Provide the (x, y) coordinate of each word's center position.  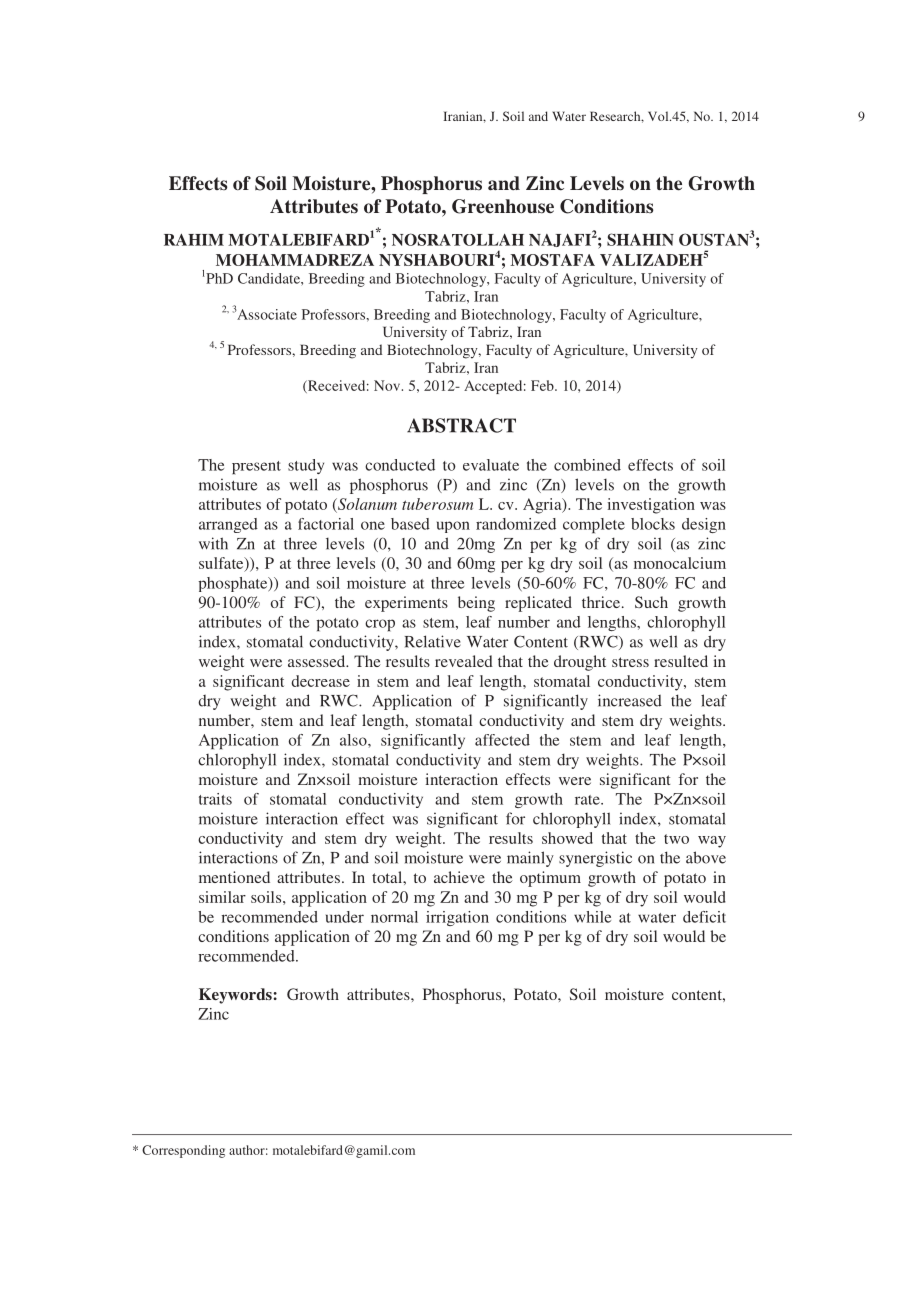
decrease (320, 681)
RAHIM (194, 240)
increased (630, 700)
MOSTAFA (552, 260)
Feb (543, 385)
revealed (464, 661)
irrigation (457, 918)
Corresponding (183, 1151)
